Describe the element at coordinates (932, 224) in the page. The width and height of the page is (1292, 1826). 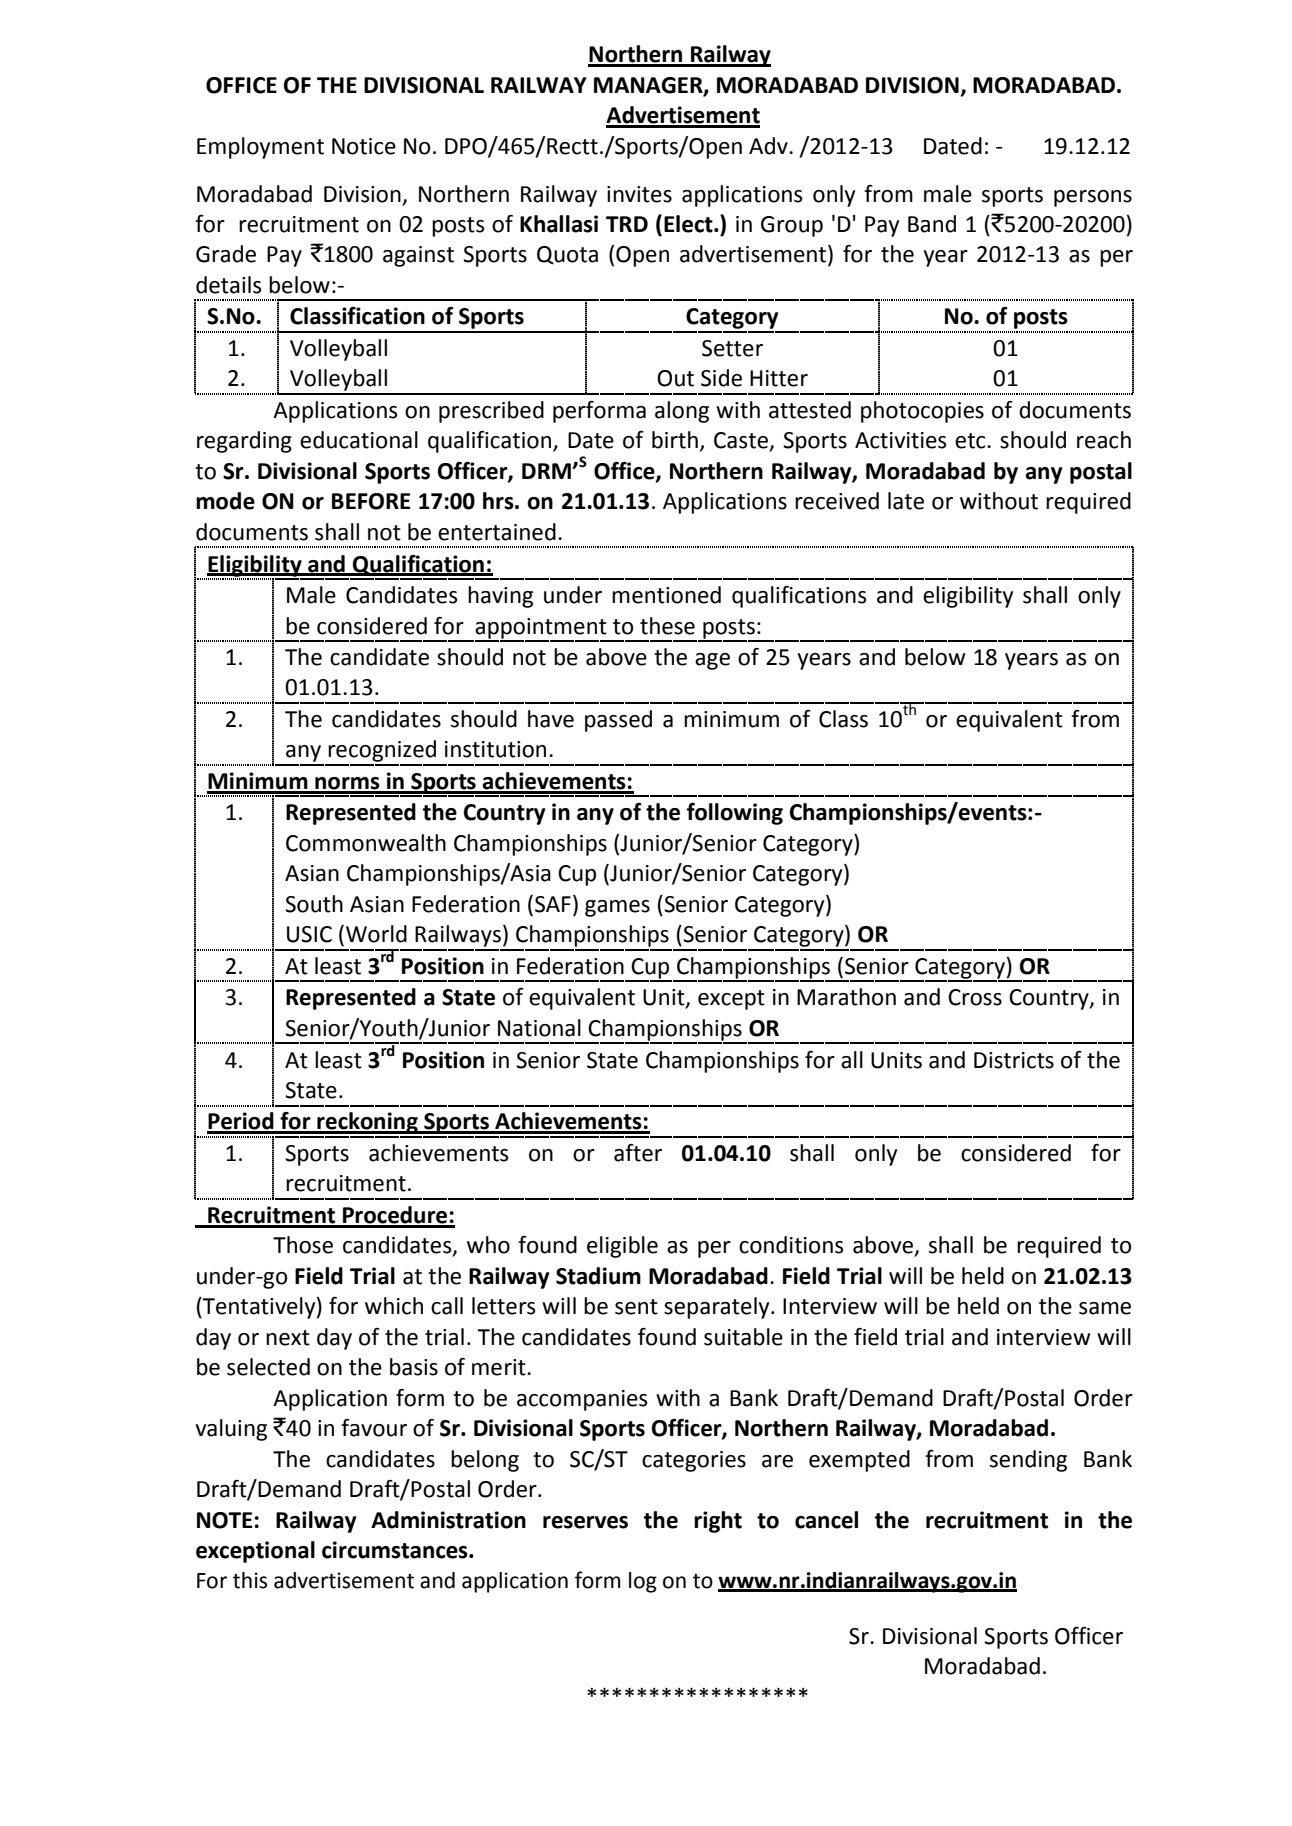
I see `Band` at that location.
